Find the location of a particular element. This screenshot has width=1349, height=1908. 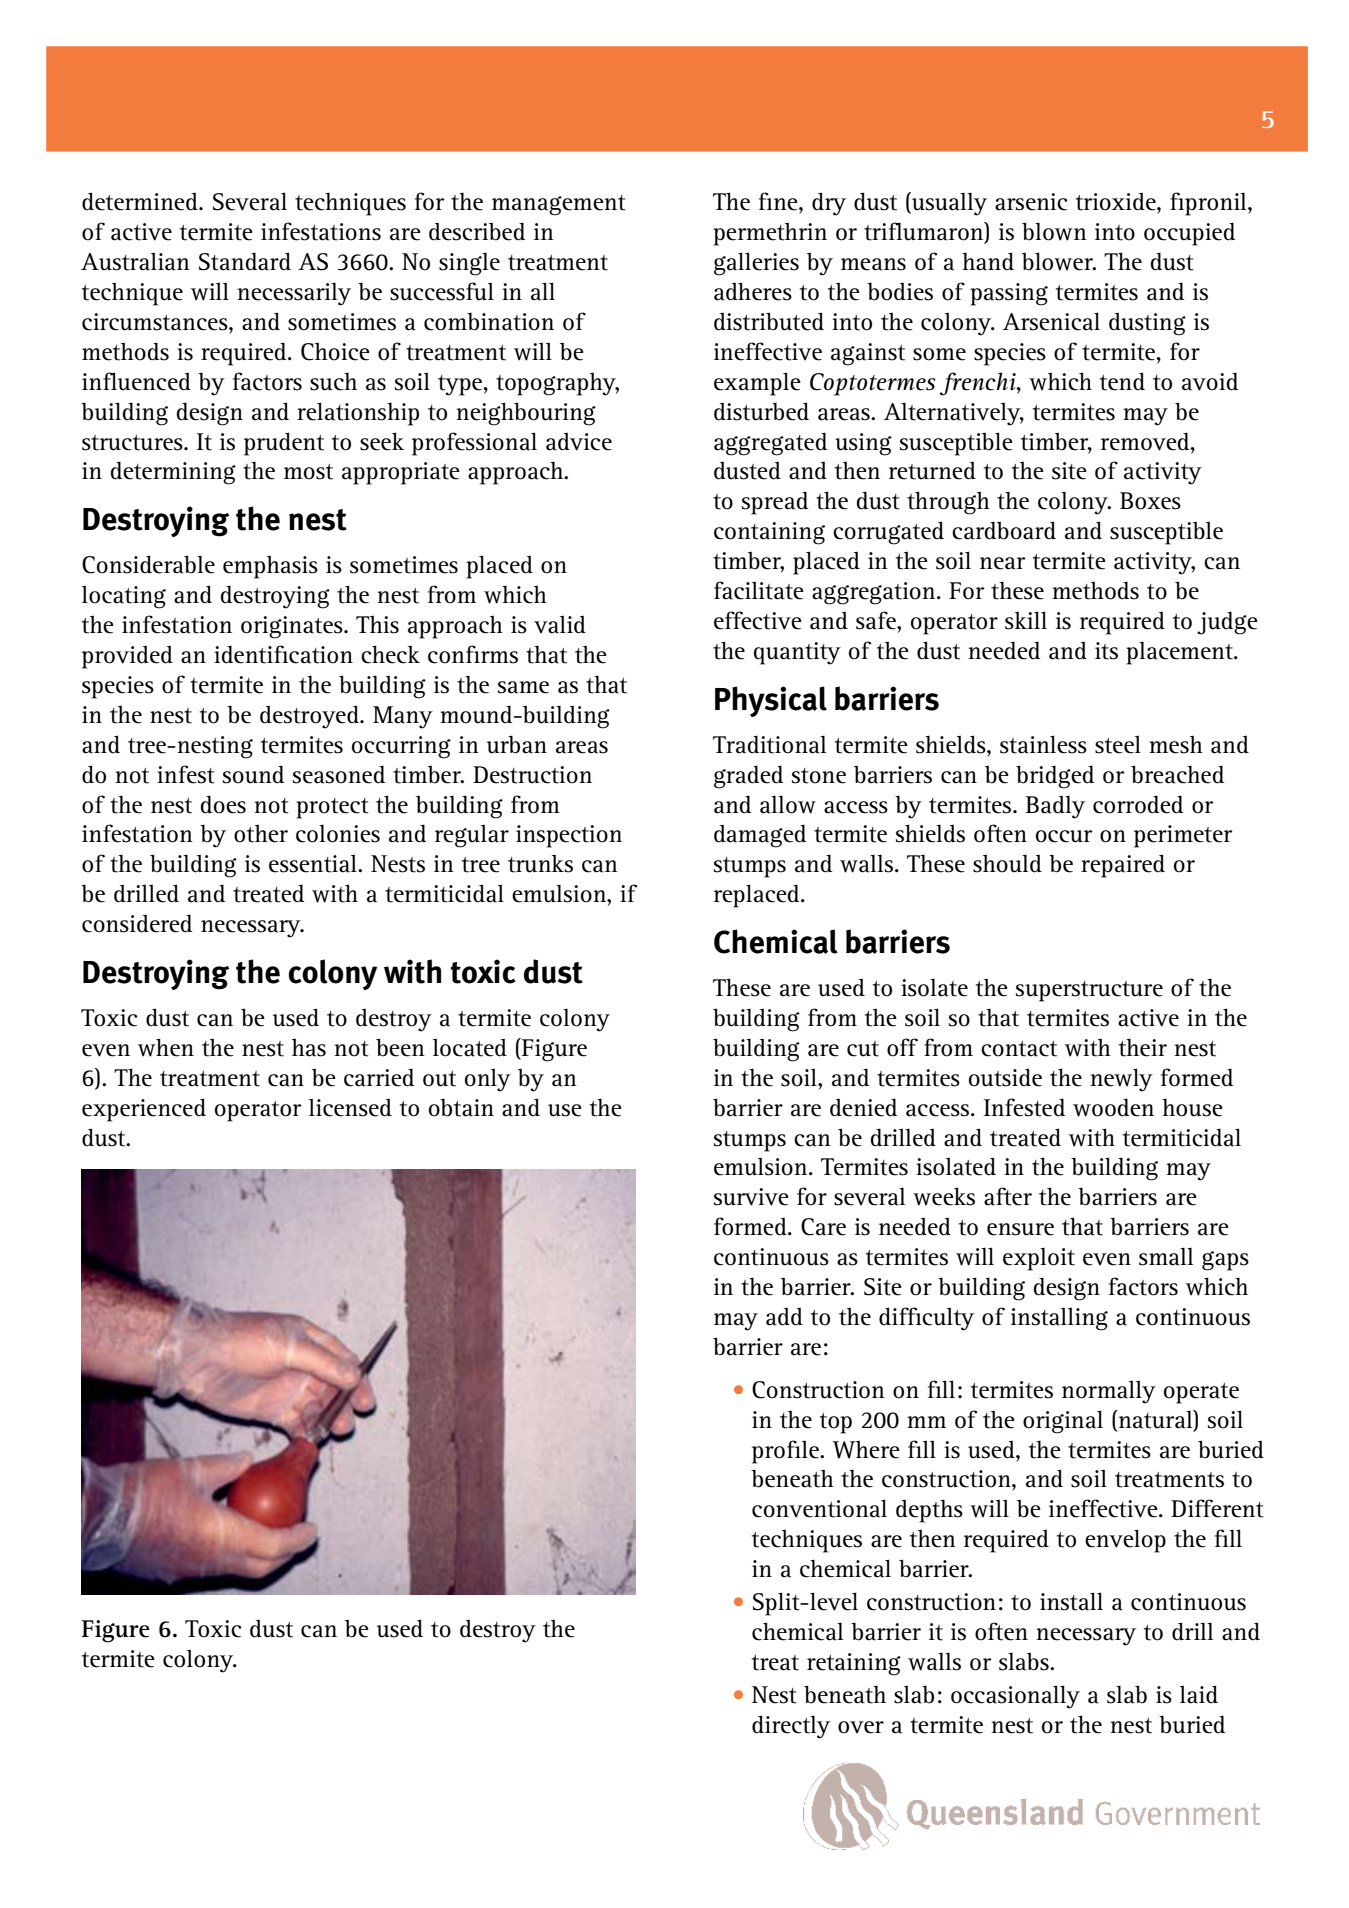

superstructure is located at coordinates (1089, 991).
